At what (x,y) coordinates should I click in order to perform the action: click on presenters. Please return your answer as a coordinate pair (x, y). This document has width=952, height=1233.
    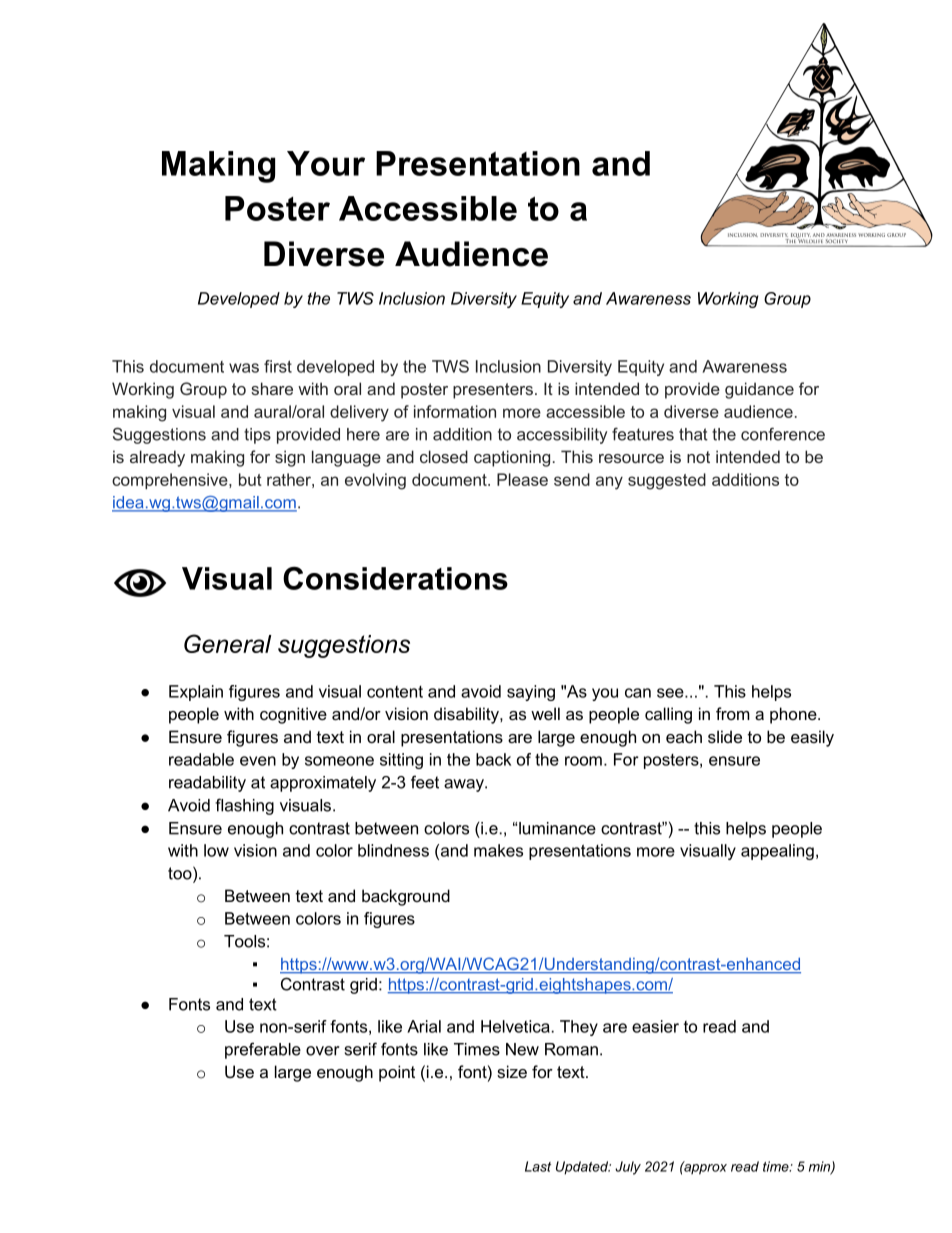
    Looking at the image, I should click on (493, 391).
